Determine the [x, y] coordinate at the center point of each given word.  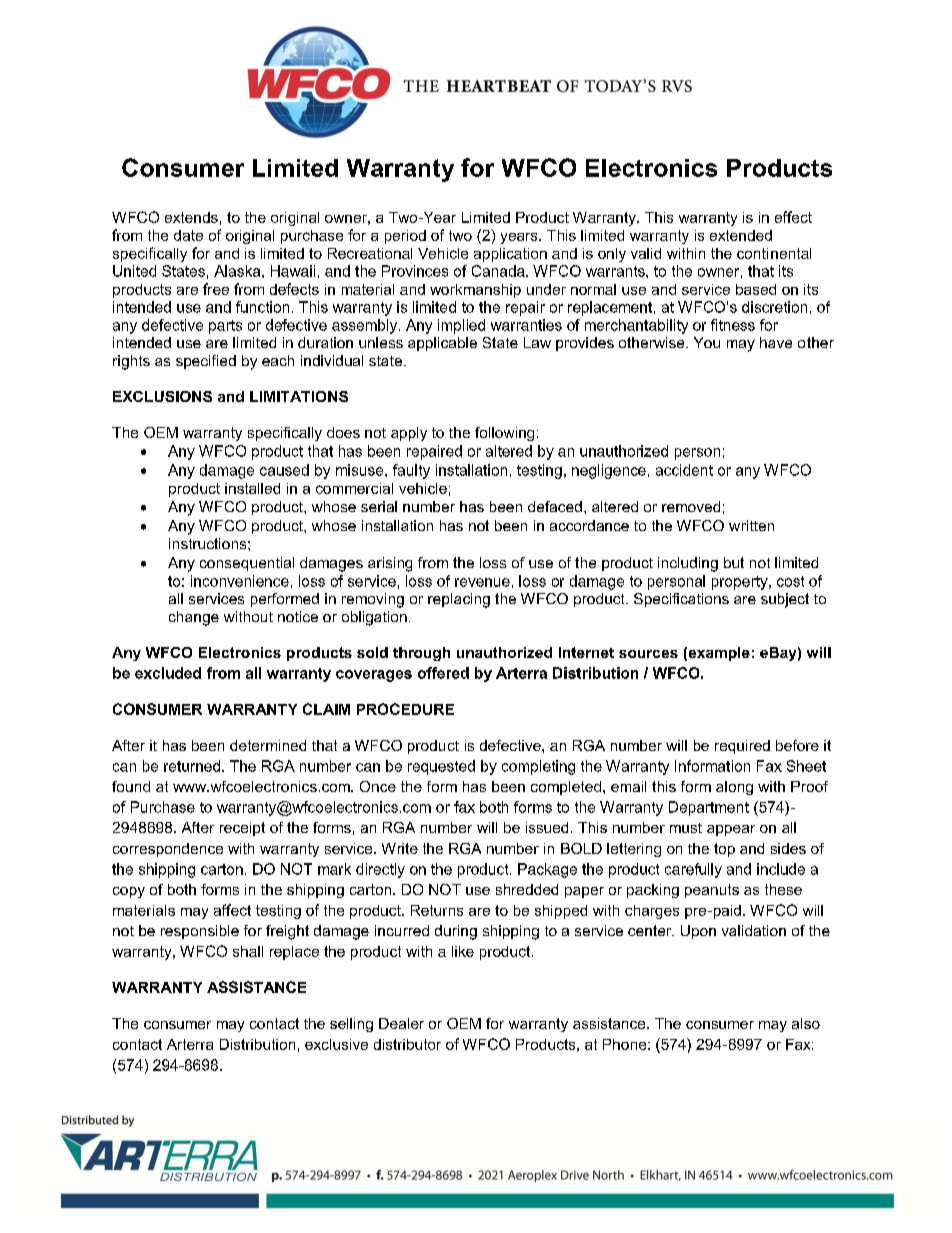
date [188, 235]
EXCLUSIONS [162, 396]
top [724, 850]
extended [741, 235]
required [742, 747]
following [504, 434]
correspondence [168, 850]
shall [248, 951]
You [707, 342]
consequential [247, 564]
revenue [482, 582]
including [688, 564]
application [510, 255]
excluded [168, 673]
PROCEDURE [405, 709]
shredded [527, 889]
